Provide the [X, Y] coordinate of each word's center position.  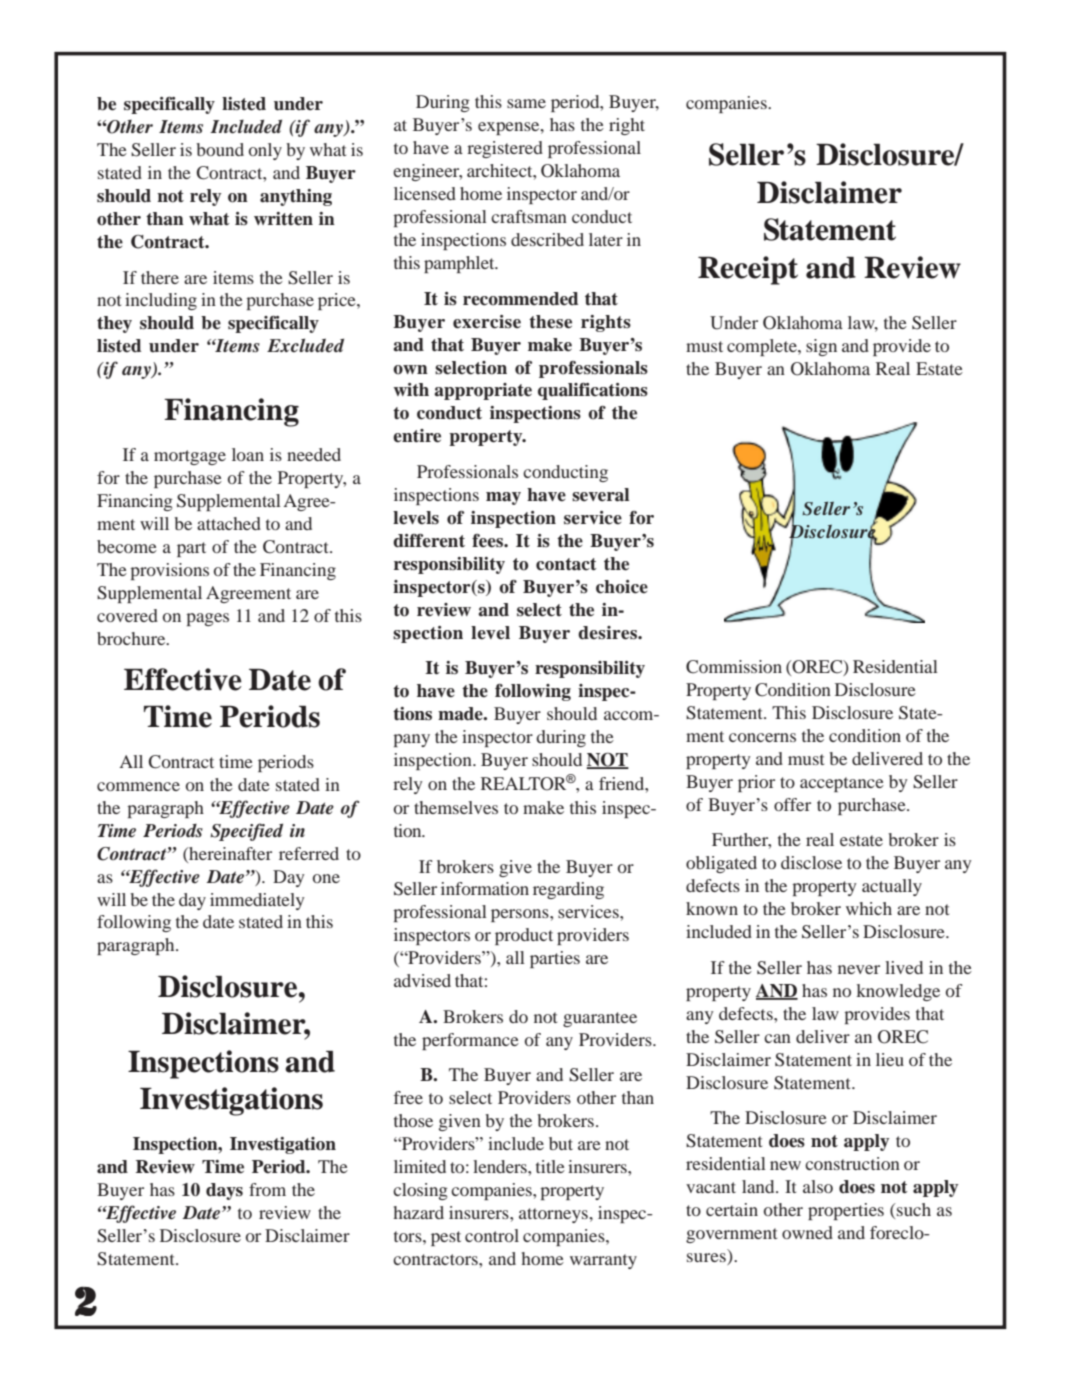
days [224, 1191]
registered [505, 149]
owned [807, 1232]
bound [220, 149]
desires [608, 633]
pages [207, 619]
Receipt [748, 270]
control [492, 1235]
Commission [734, 667]
